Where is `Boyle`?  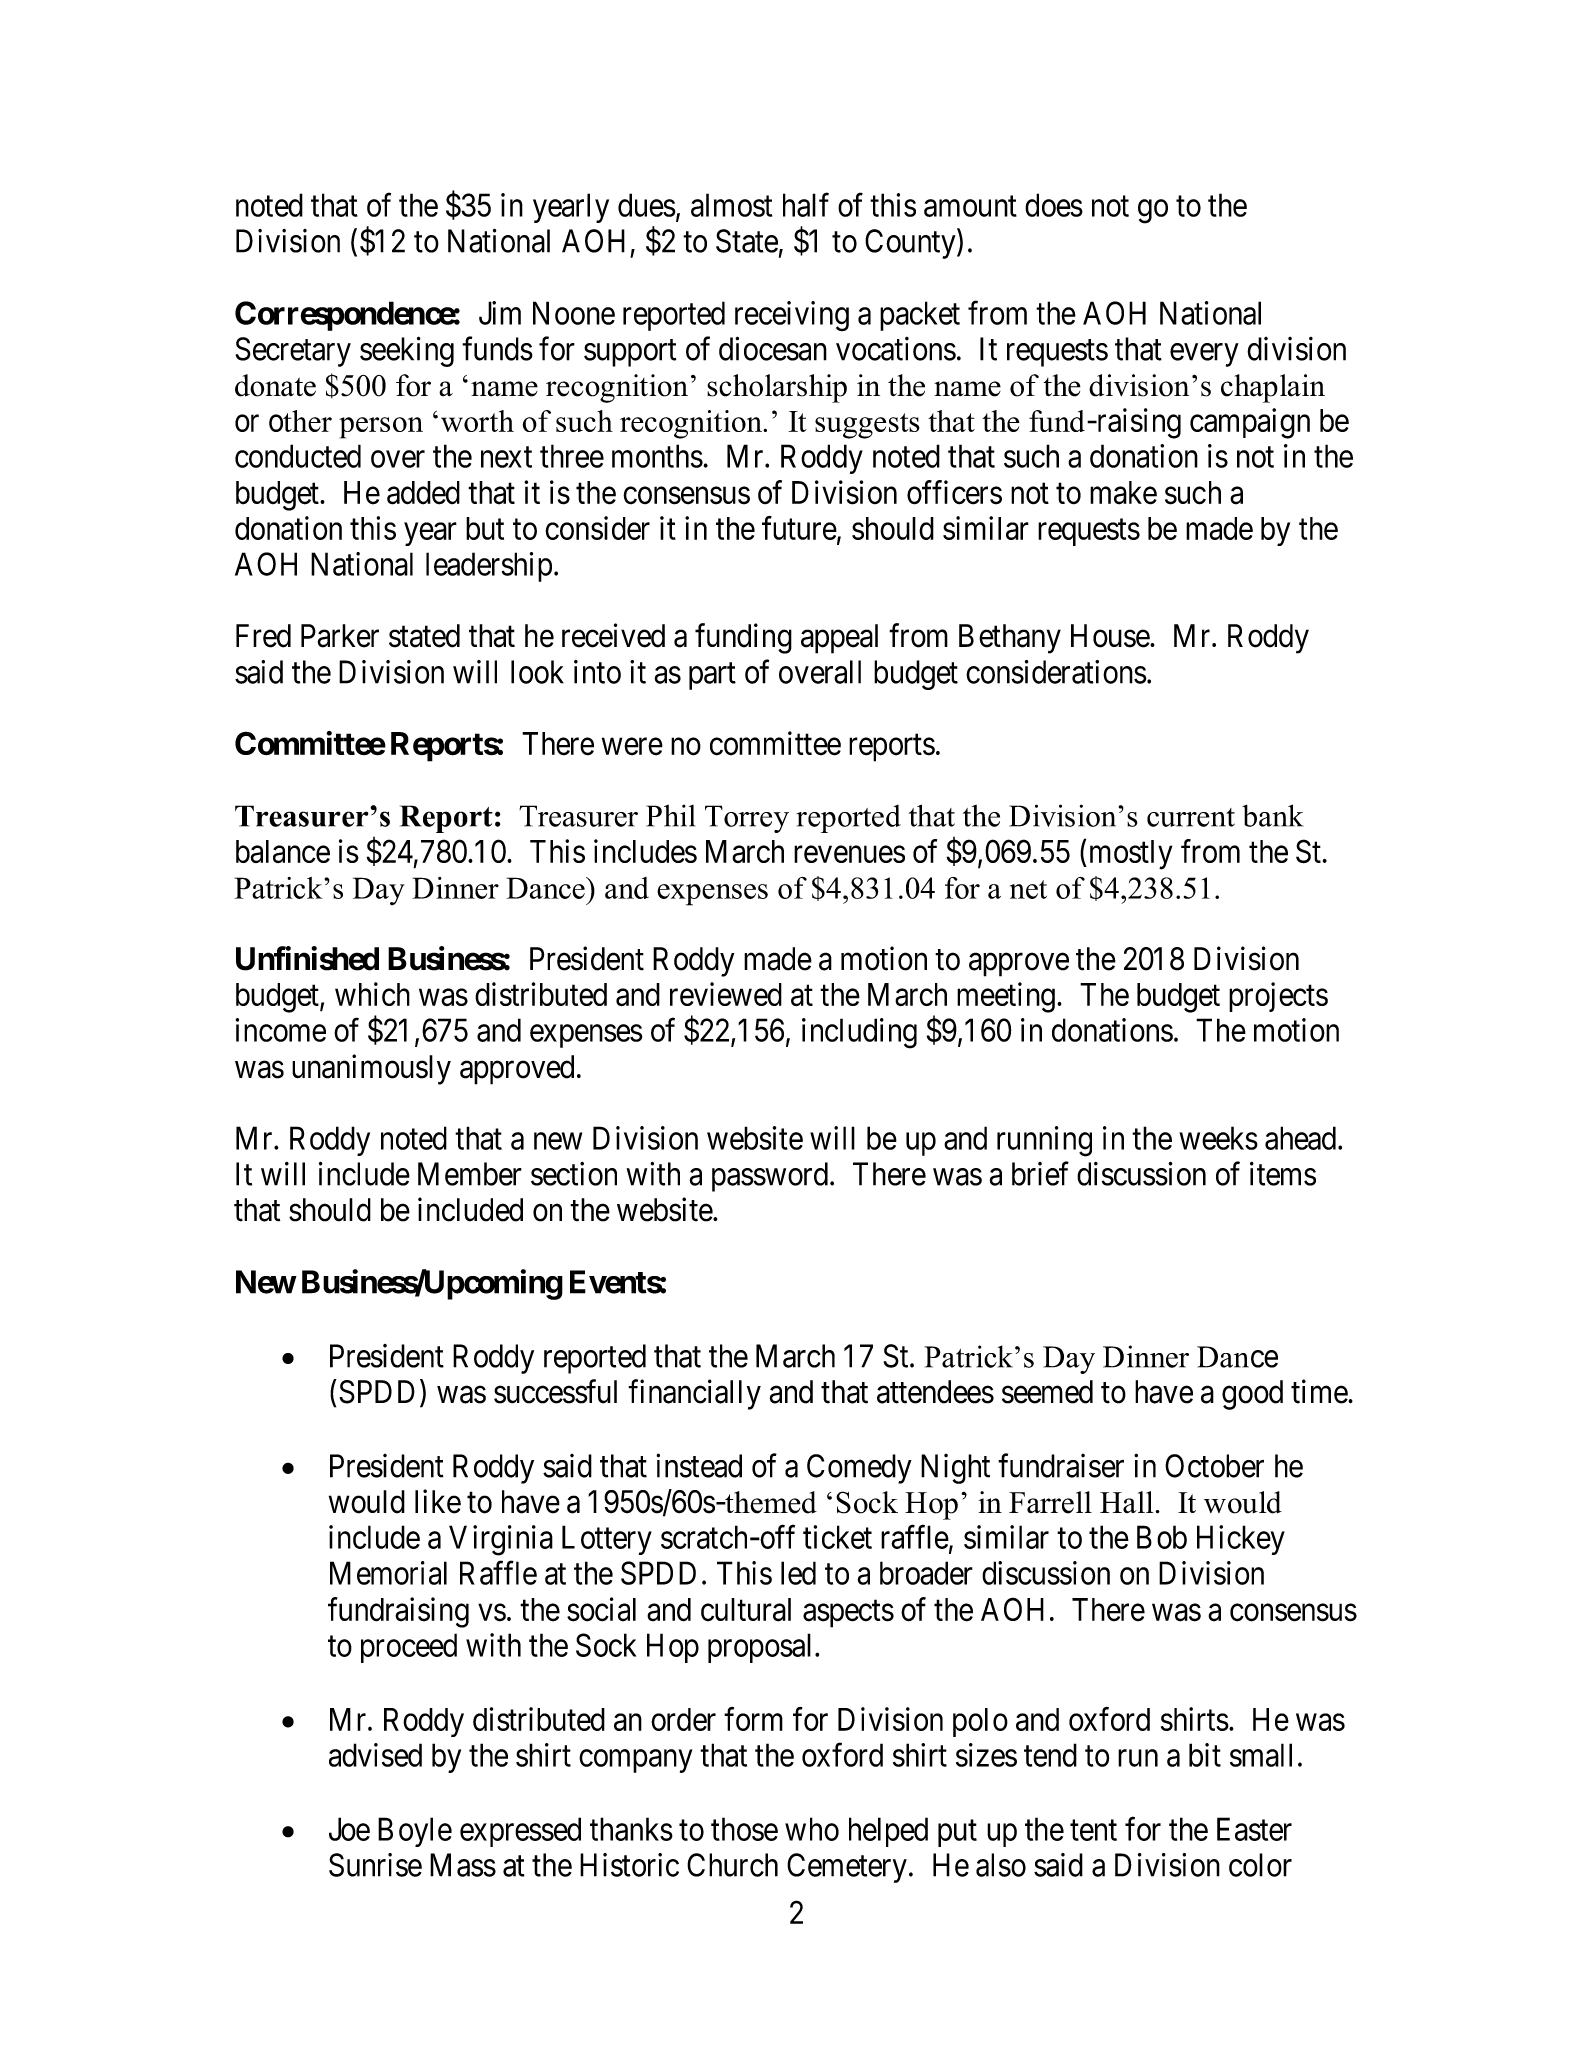 Boyle is located at coordinates (415, 1832).
